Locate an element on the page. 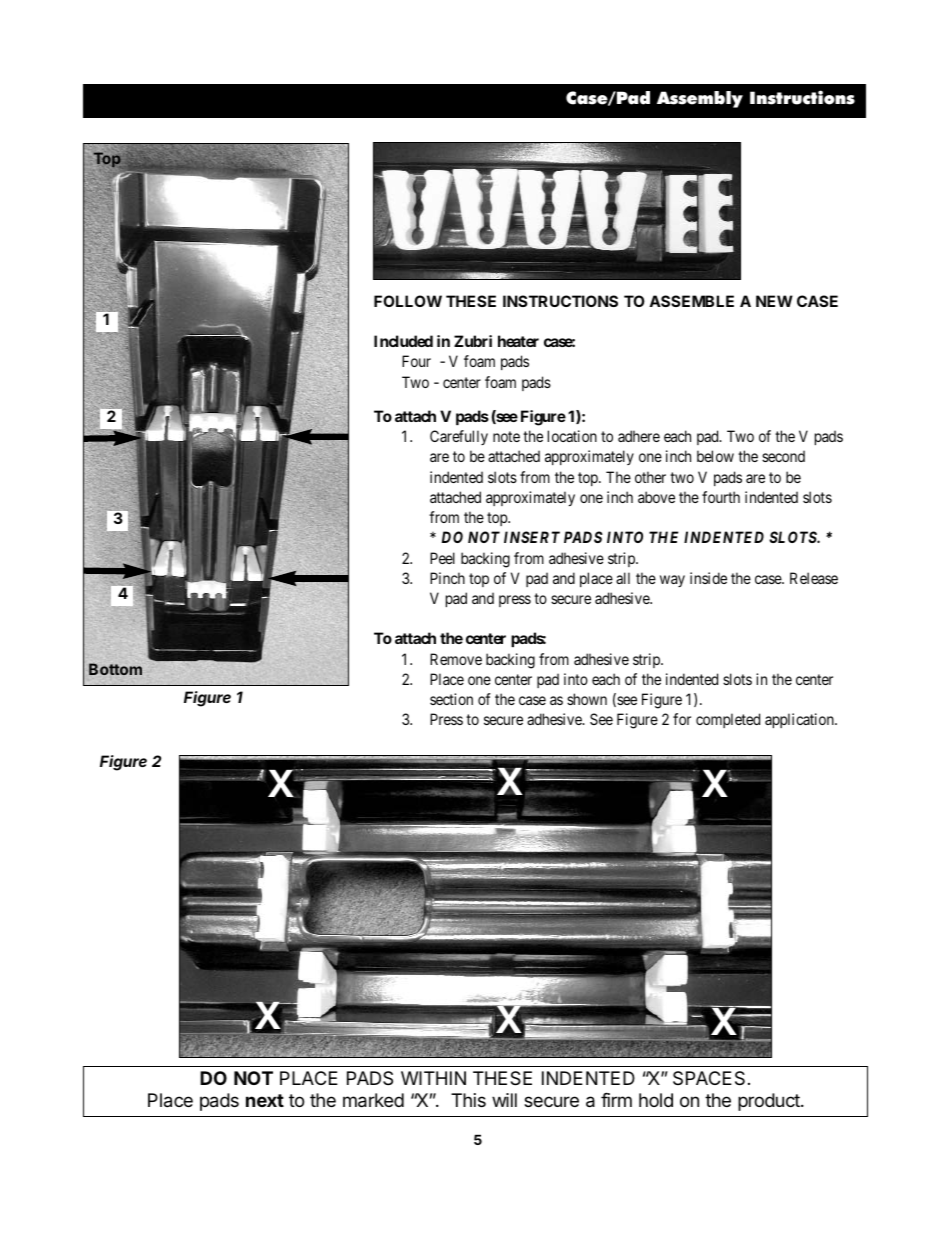 This image has width=952, height=1233. shown is located at coordinates (587, 699).
